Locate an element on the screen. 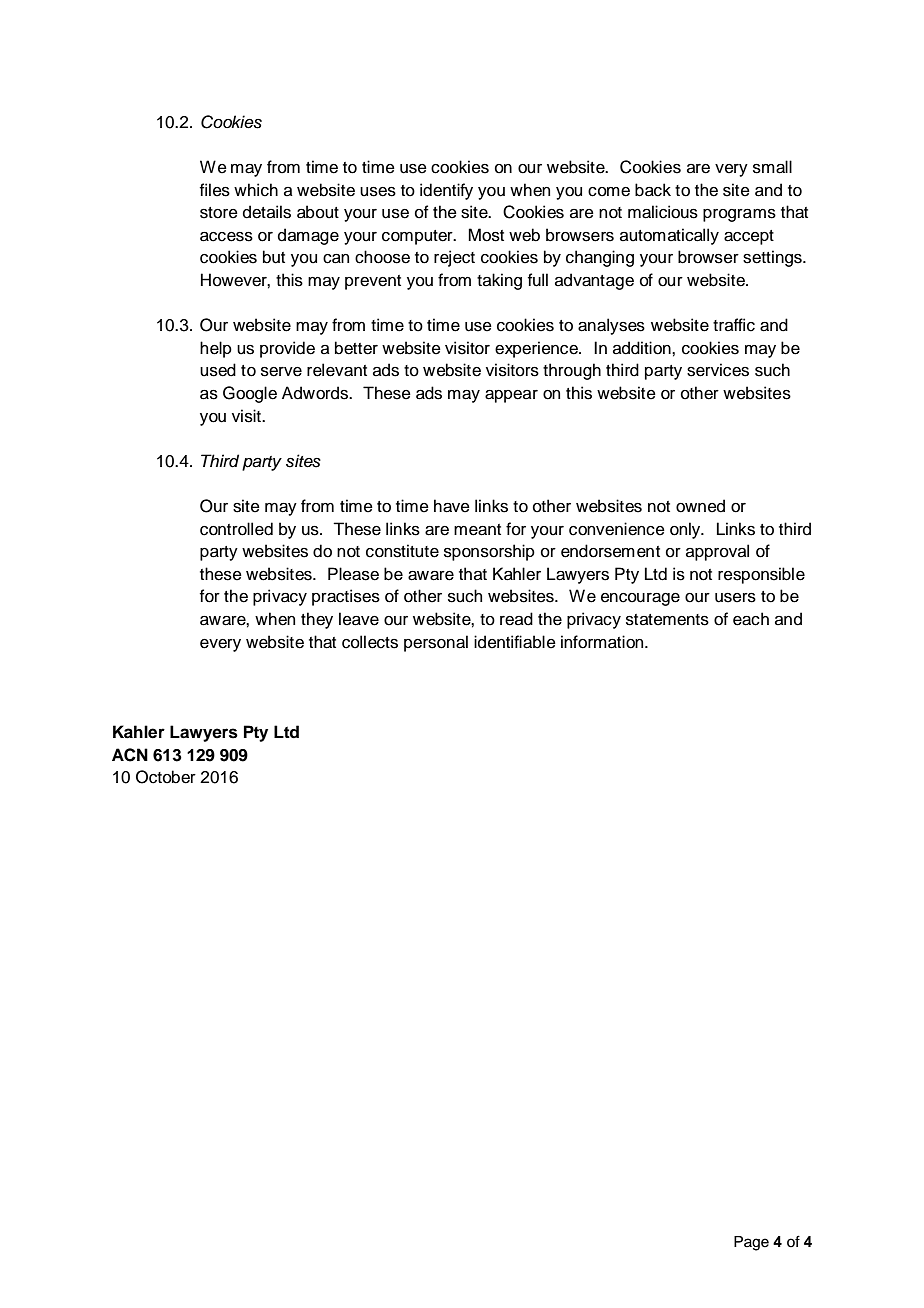 Image resolution: width=924 pixels, height=1308 pixels. Page is located at coordinates (751, 1243).
